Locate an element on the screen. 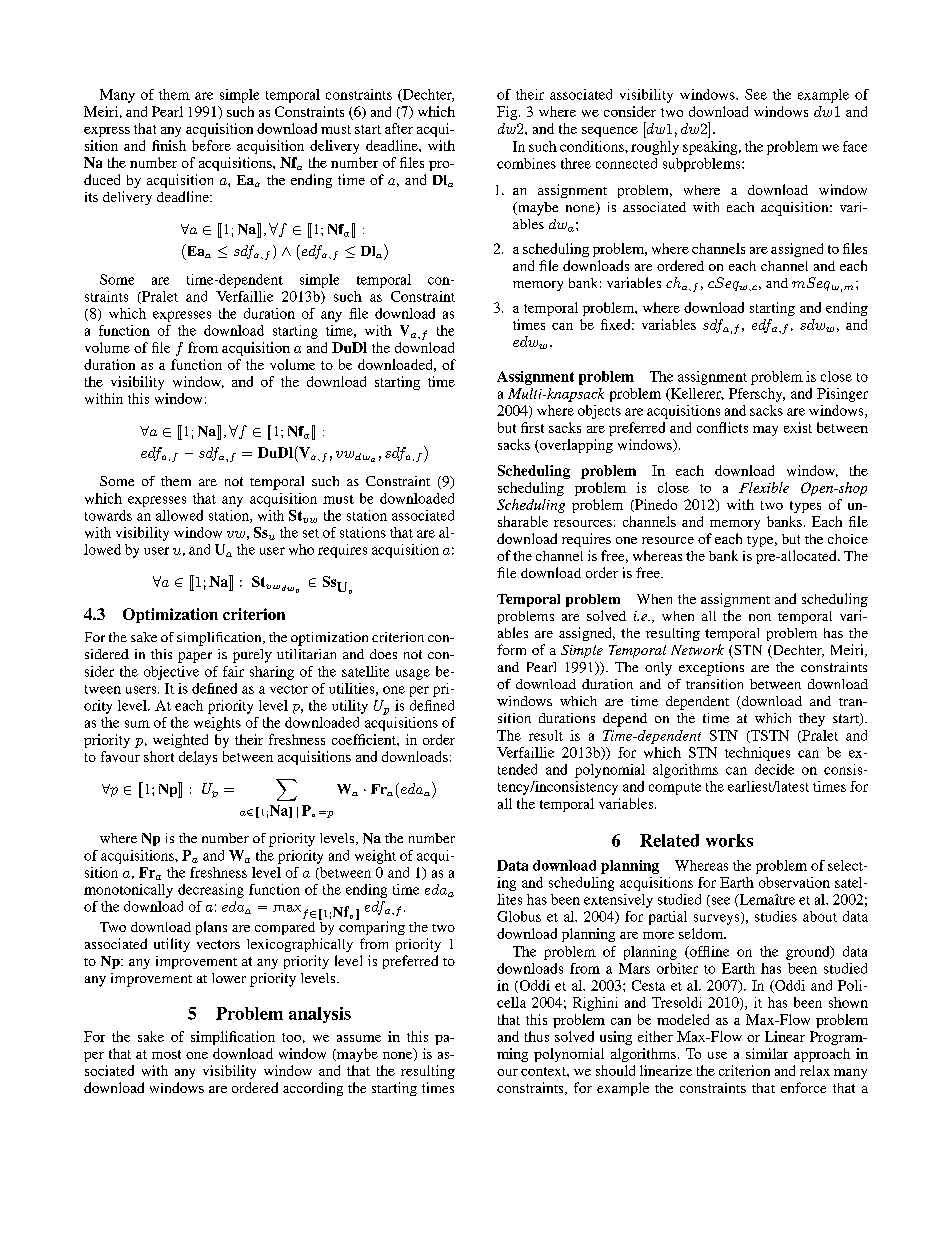  face is located at coordinates (855, 146).
